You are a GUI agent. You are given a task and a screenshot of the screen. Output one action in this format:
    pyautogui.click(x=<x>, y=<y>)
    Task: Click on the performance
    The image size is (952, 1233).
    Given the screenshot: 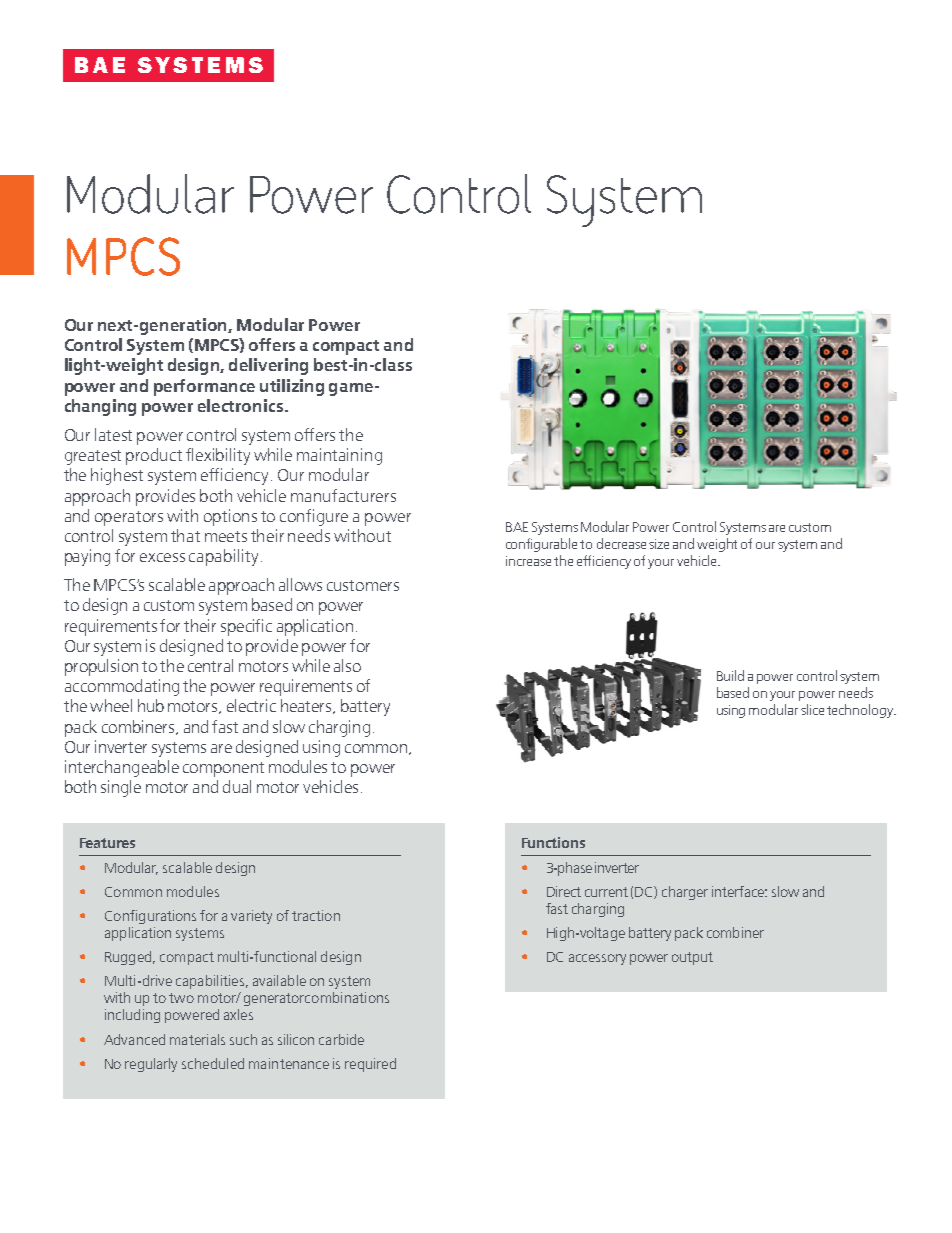 What is the action you would take?
    pyautogui.click(x=204, y=387)
